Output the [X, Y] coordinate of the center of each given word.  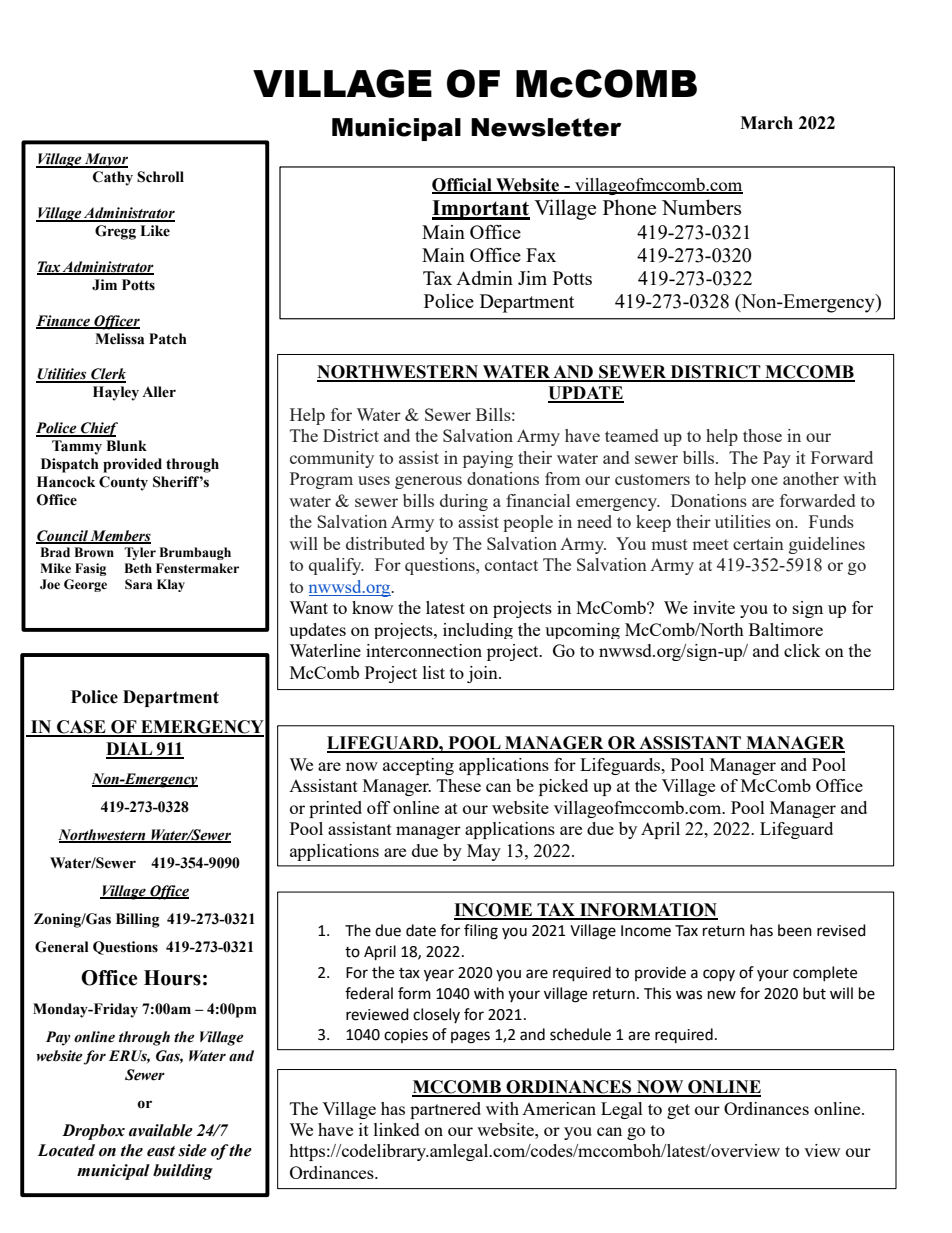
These [459, 785]
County [123, 483]
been [795, 930]
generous [428, 482]
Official [463, 185]
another [811, 478]
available [161, 1130]
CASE [81, 728]
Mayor [105, 160]
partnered [445, 1110]
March [766, 123]
